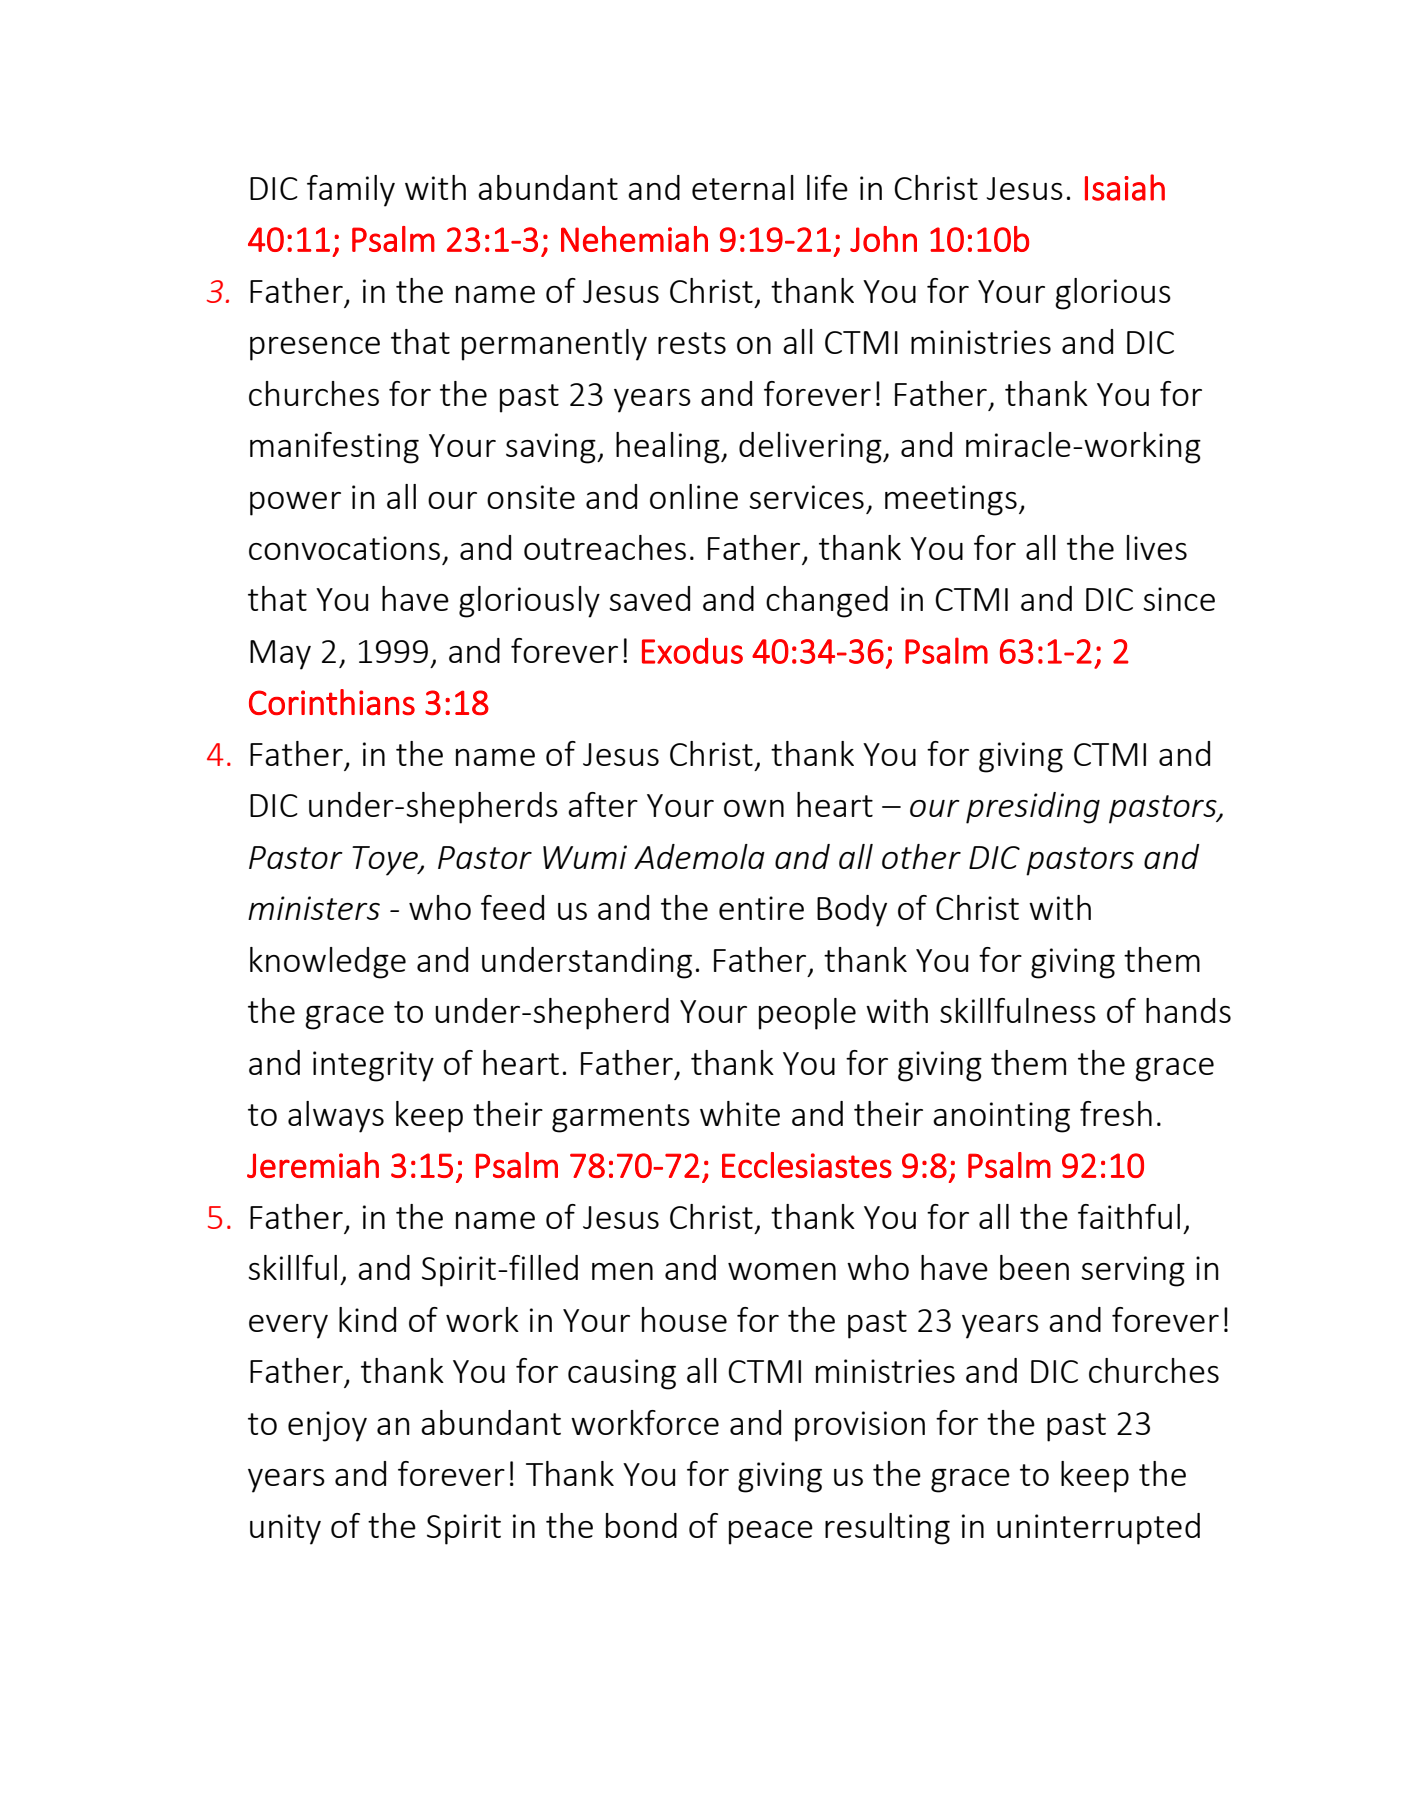 The image size is (1402, 1814). I want to click on ministers, so click(314, 908).
